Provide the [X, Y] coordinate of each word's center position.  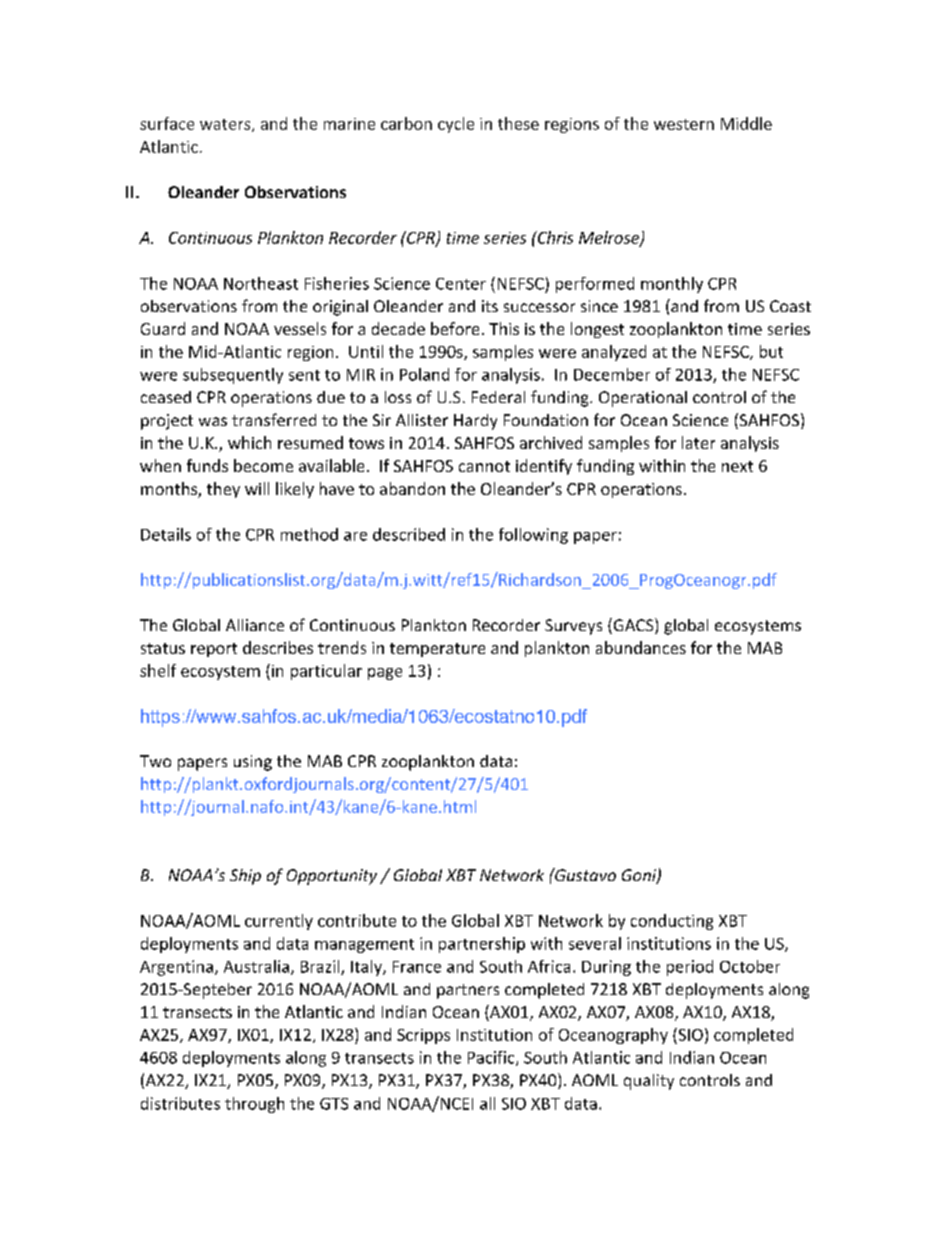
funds [207, 465]
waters [226, 125]
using [253, 763]
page [385, 674]
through [254, 1105]
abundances [641, 647]
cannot [484, 466]
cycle [456, 125]
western [684, 124]
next [737, 466]
